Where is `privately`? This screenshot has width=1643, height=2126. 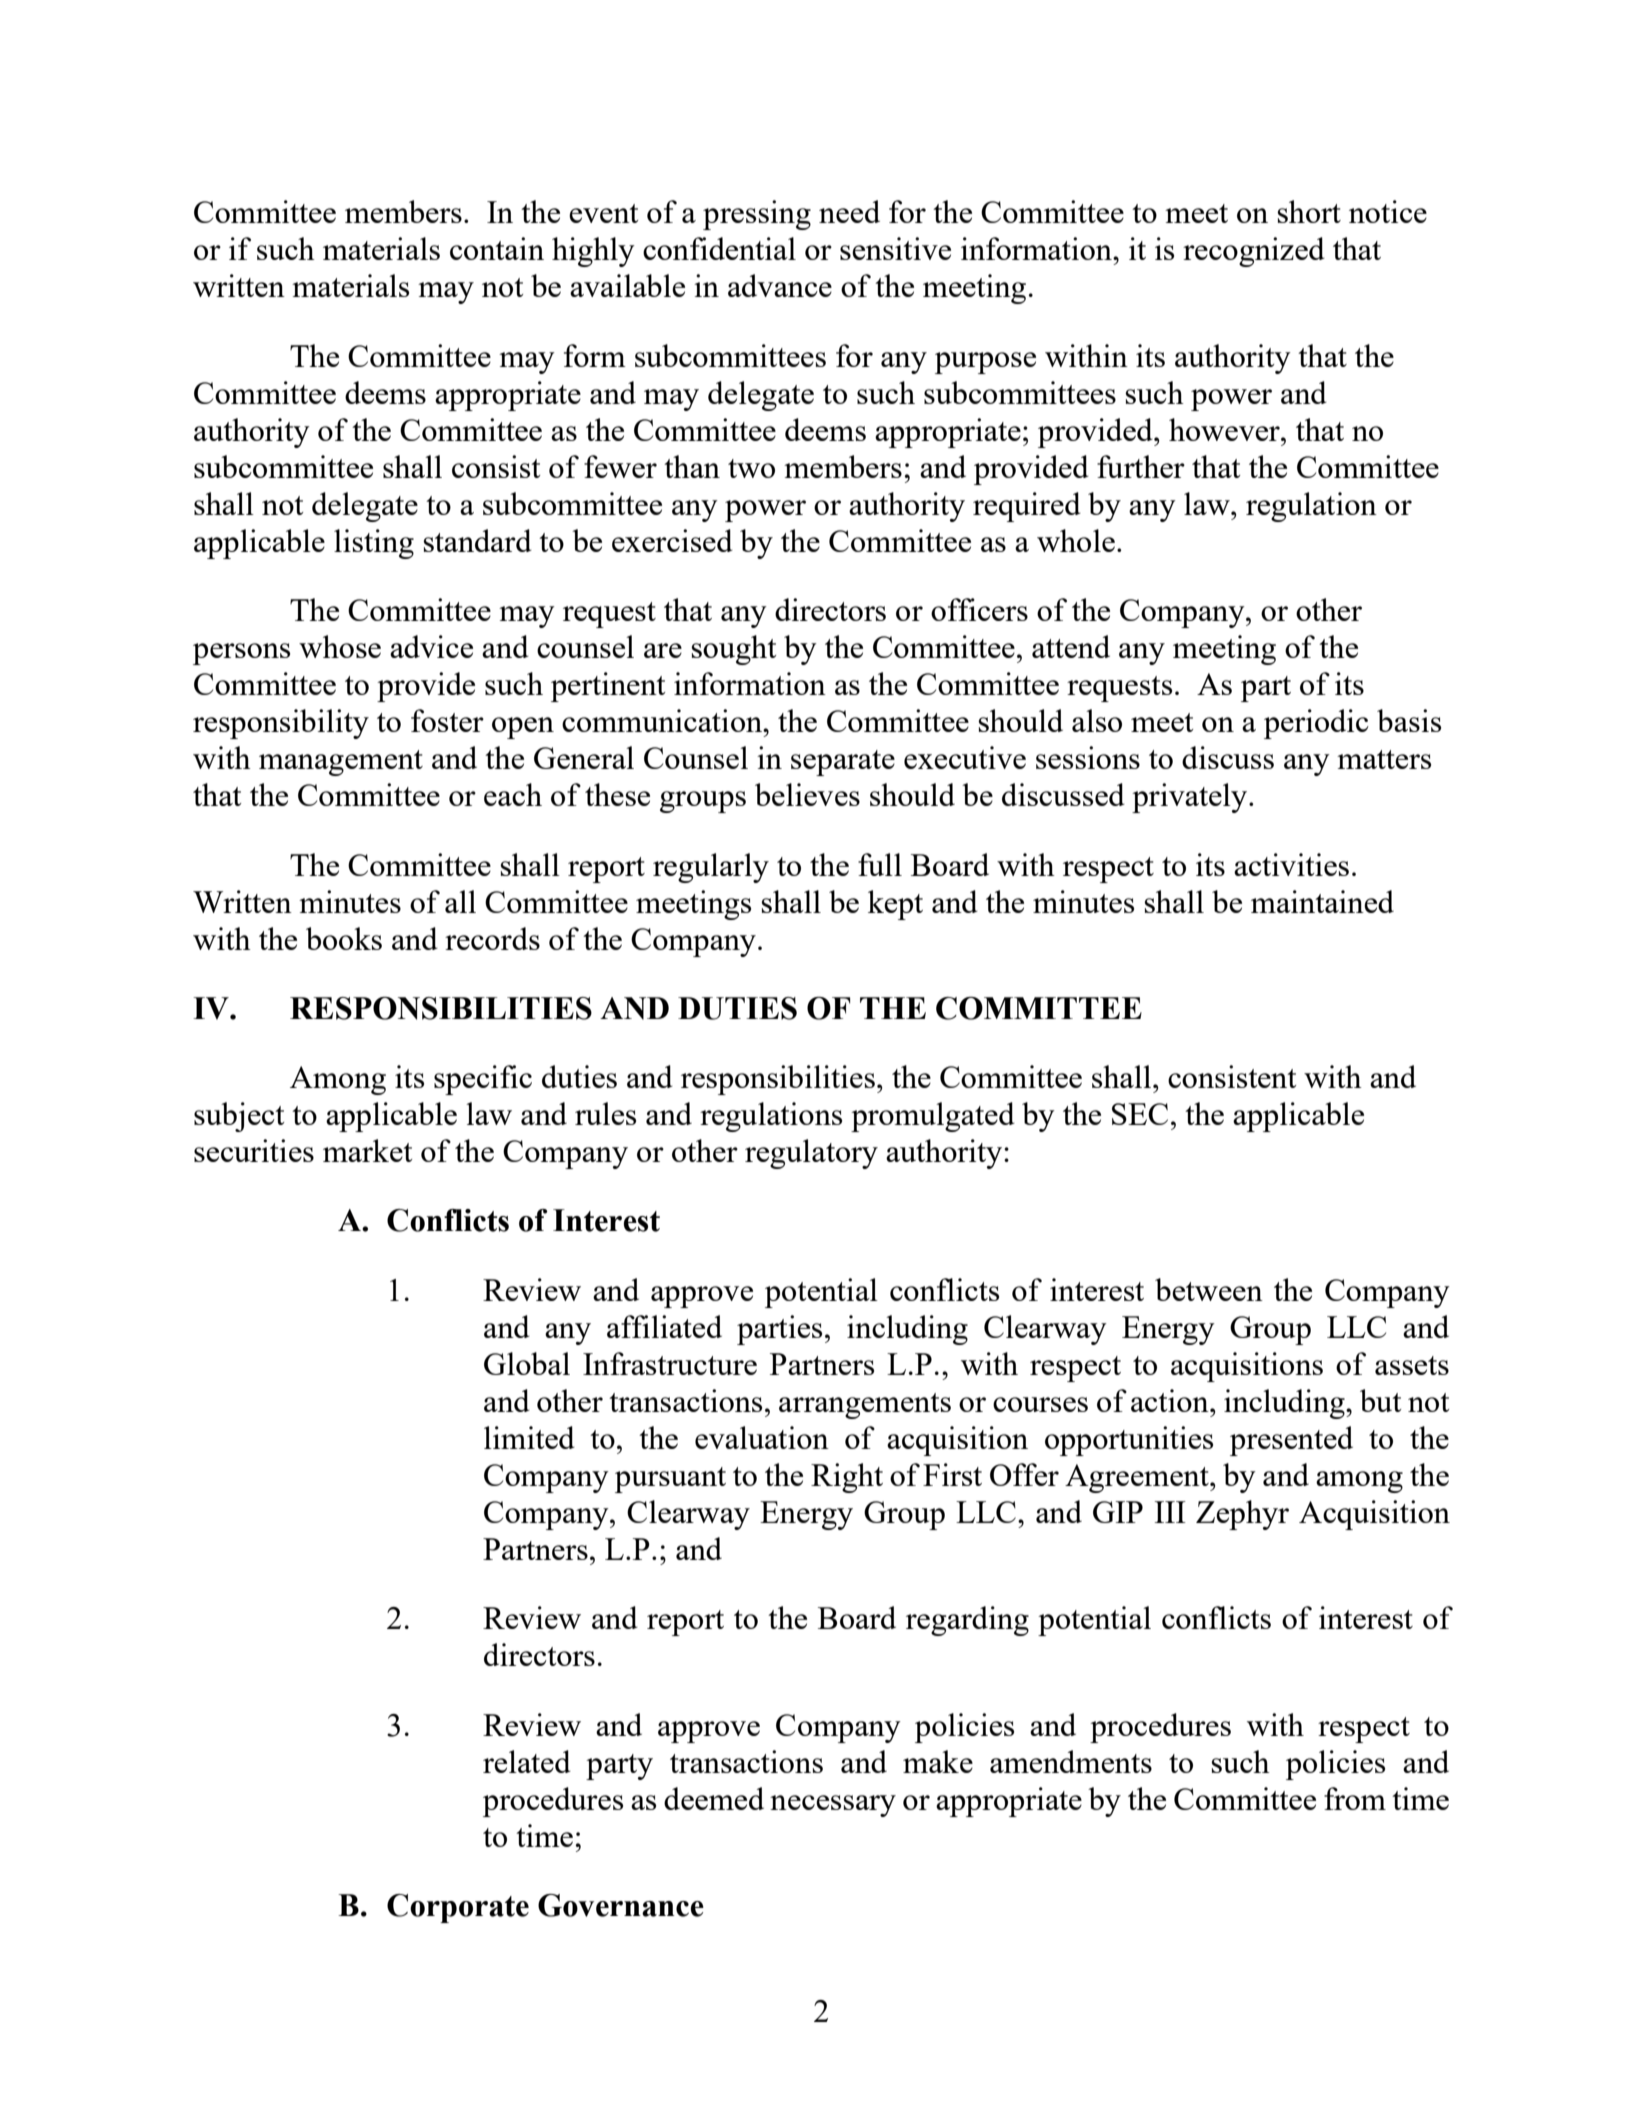 privately is located at coordinates (1191, 798).
